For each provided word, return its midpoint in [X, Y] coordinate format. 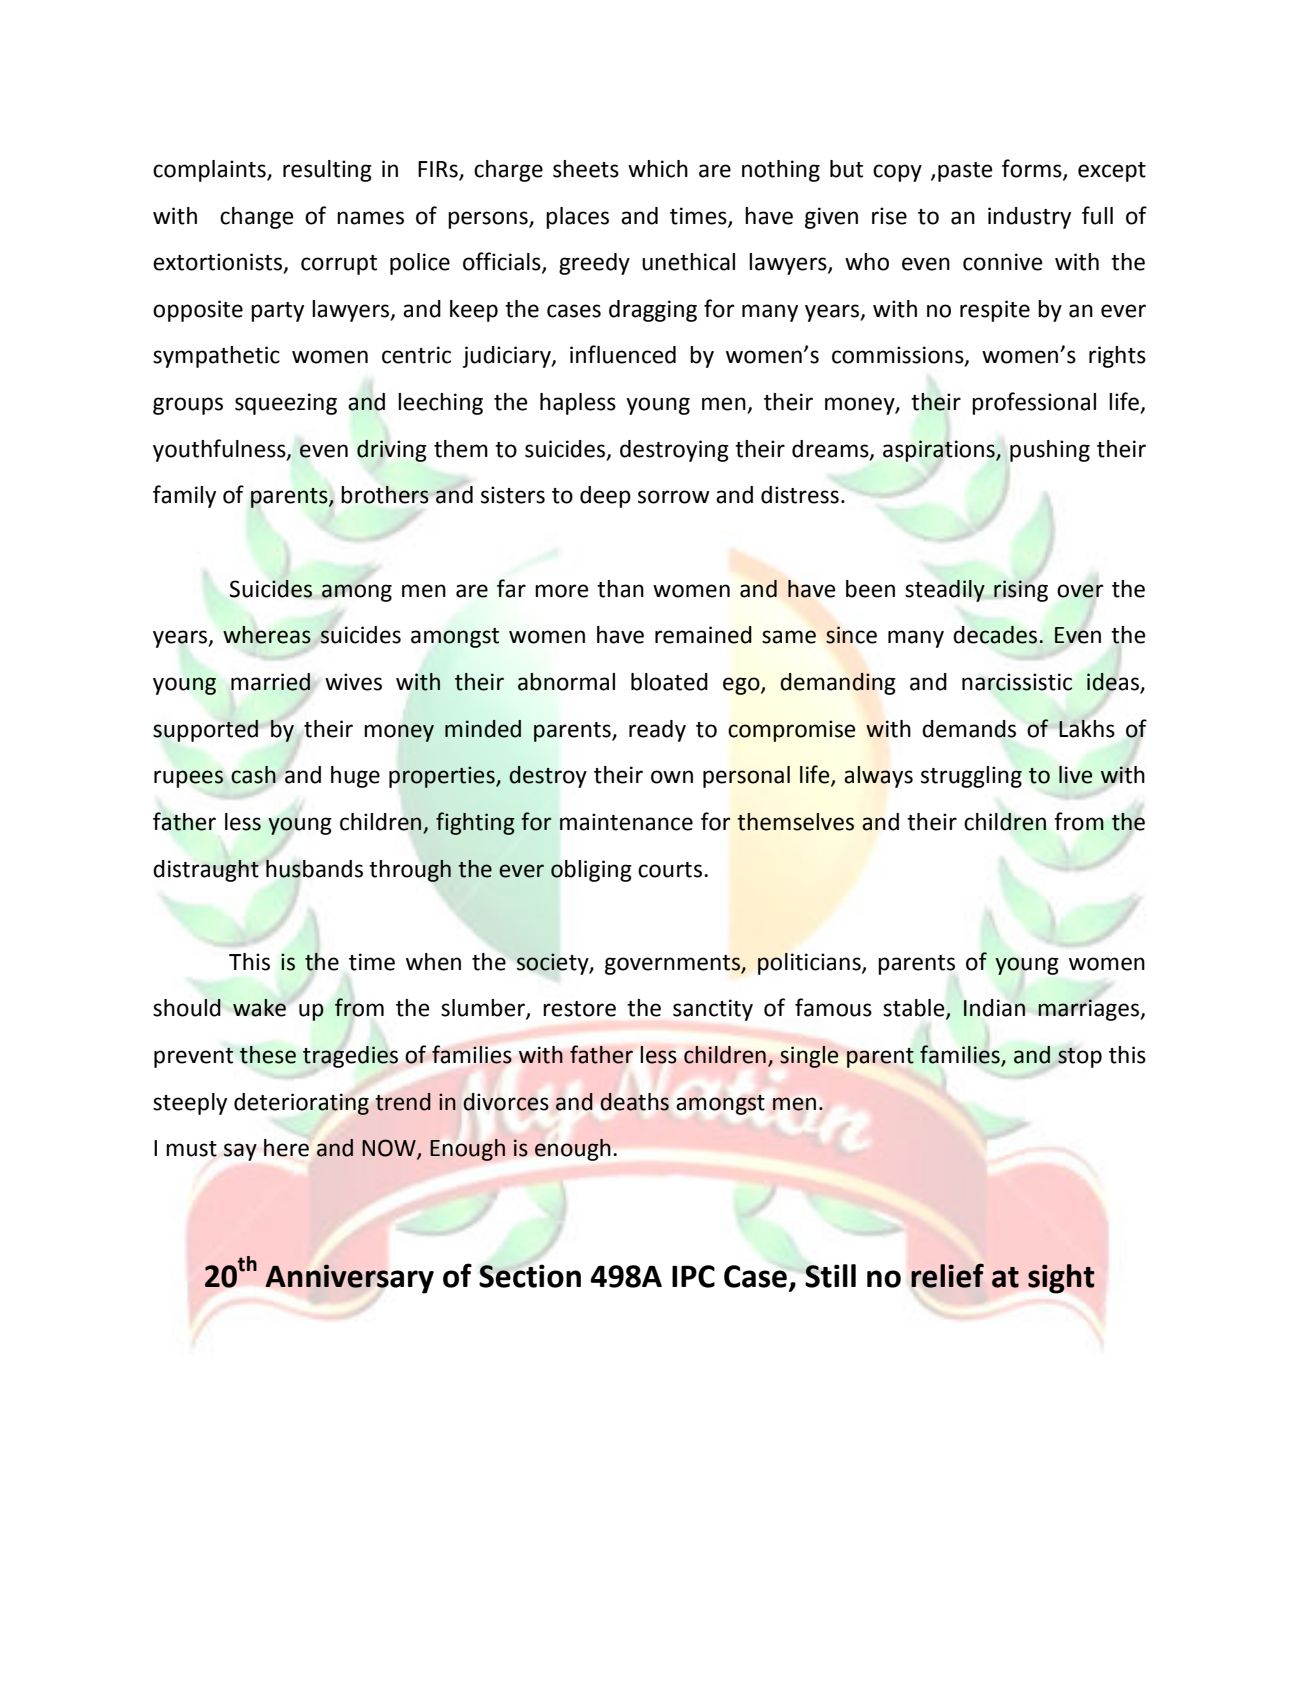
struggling [971, 777]
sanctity [713, 1010]
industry [1029, 218]
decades [995, 635]
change [257, 218]
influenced [623, 354]
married [271, 682]
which [658, 169]
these [268, 1055]
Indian [994, 1008]
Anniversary [349, 1279]
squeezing [286, 404]
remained [703, 635]
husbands [313, 868]
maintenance [626, 822]
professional [1034, 403]
